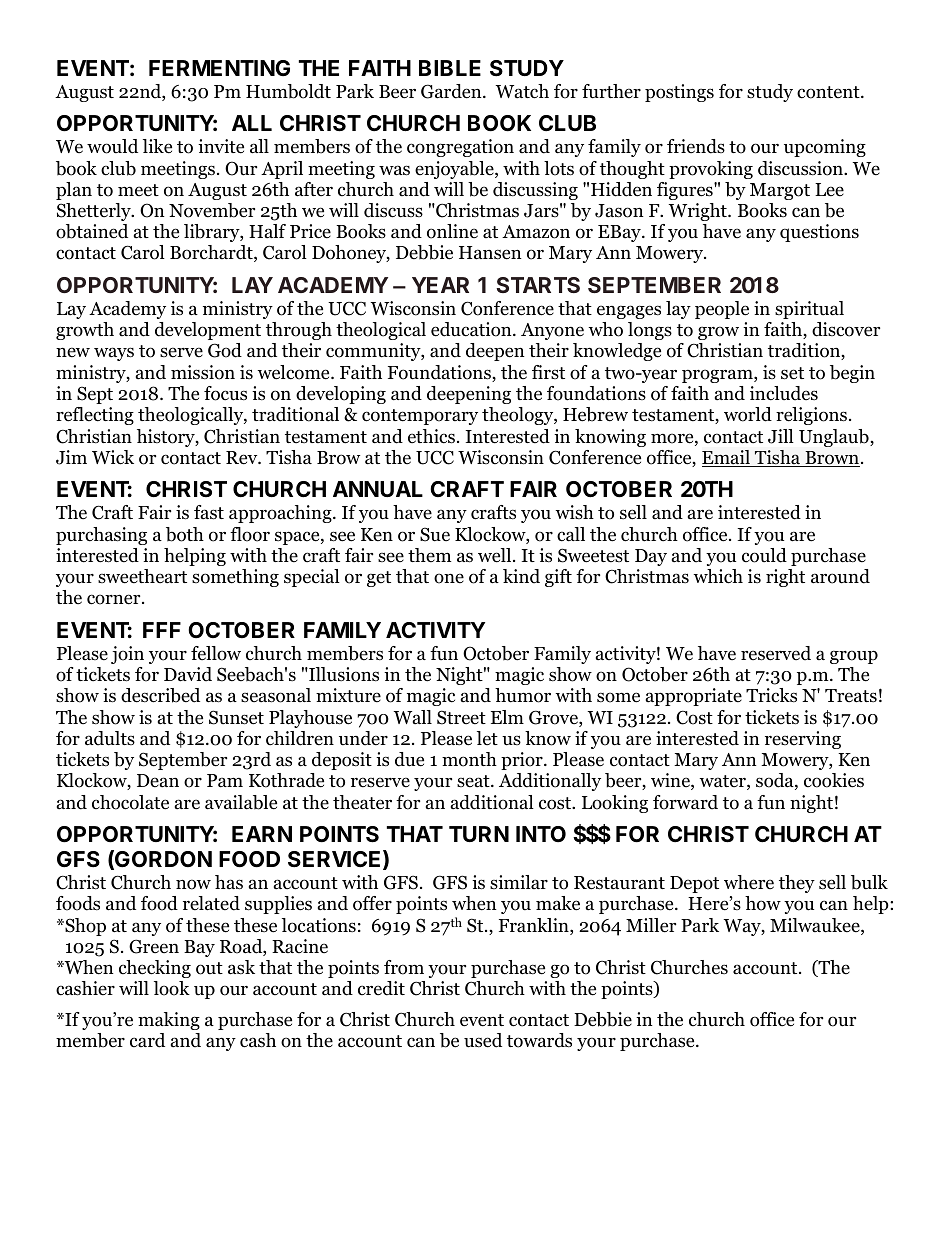 The height and width of the page is (1233, 952). What do you see at coordinates (169, 1021) in the page?
I see `making` at bounding box center [169, 1021].
